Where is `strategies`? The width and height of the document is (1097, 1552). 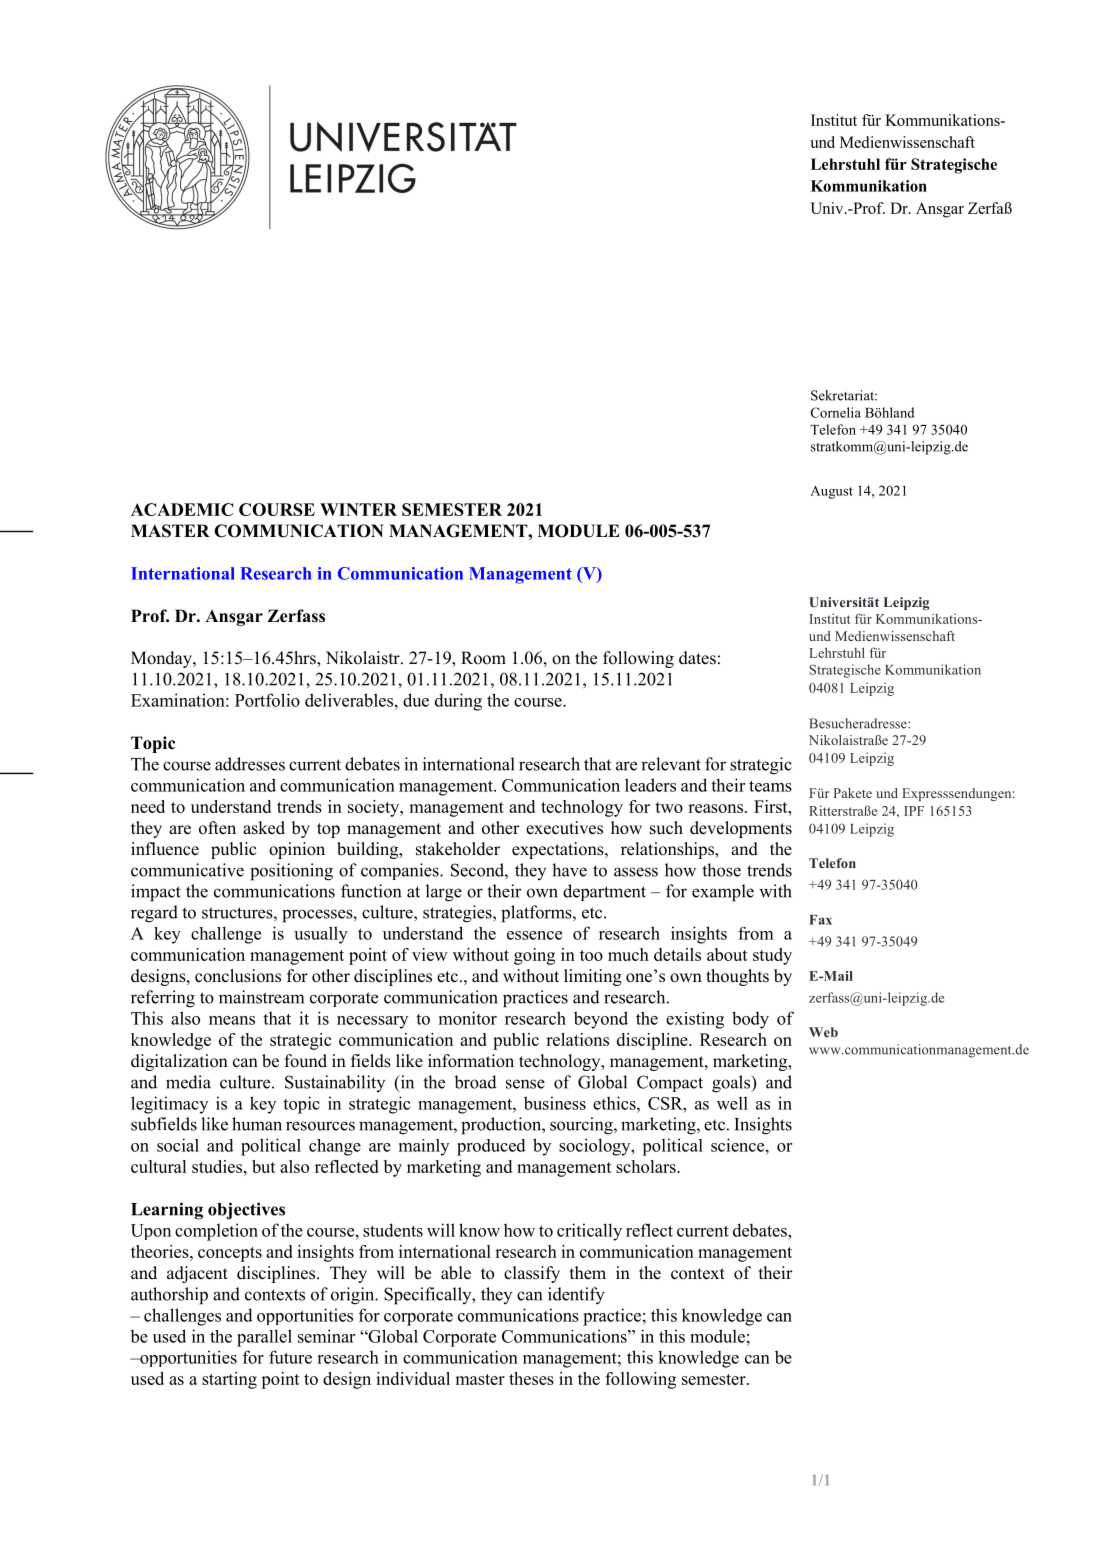
strategies is located at coordinates (458, 914).
